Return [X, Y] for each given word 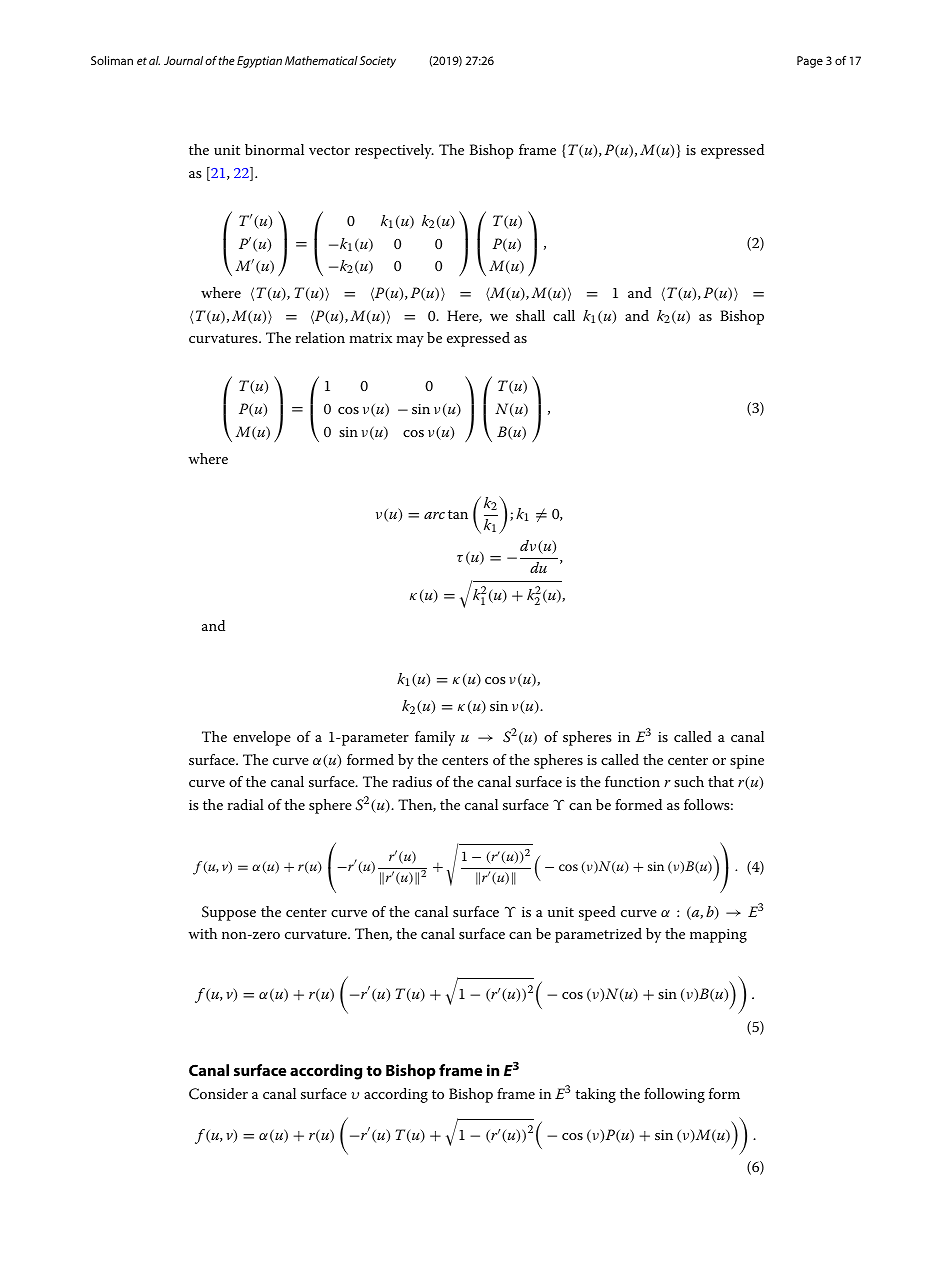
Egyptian [259, 62]
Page [810, 62]
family [435, 738]
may [410, 341]
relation [320, 337]
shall [530, 315]
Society [378, 62]
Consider [218, 1094]
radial [245, 804]
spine [747, 762]
